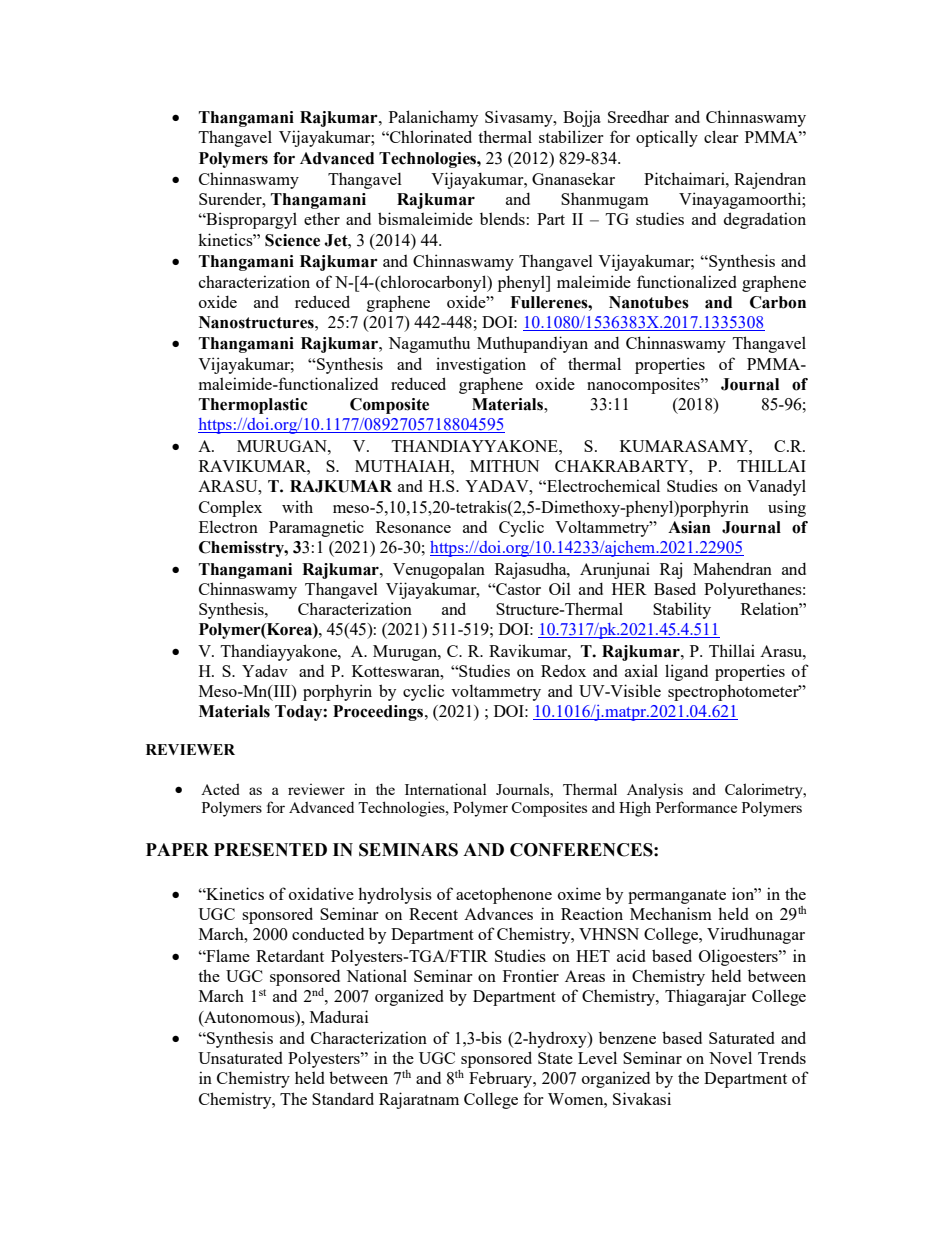  Describe the element at coordinates (481, 365) in the screenshot. I see `investigation` at that location.
